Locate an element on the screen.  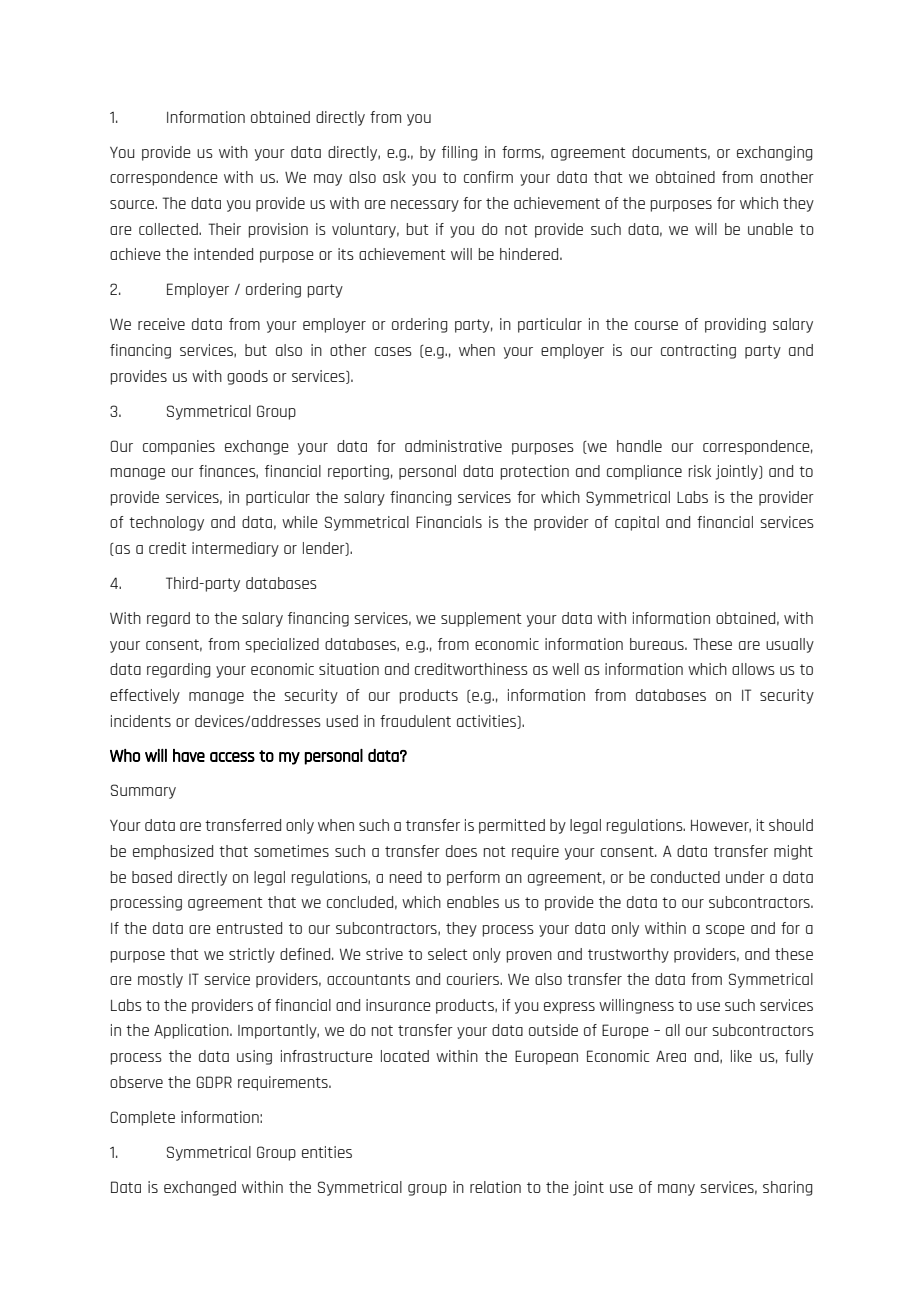
many is located at coordinates (676, 1190).
